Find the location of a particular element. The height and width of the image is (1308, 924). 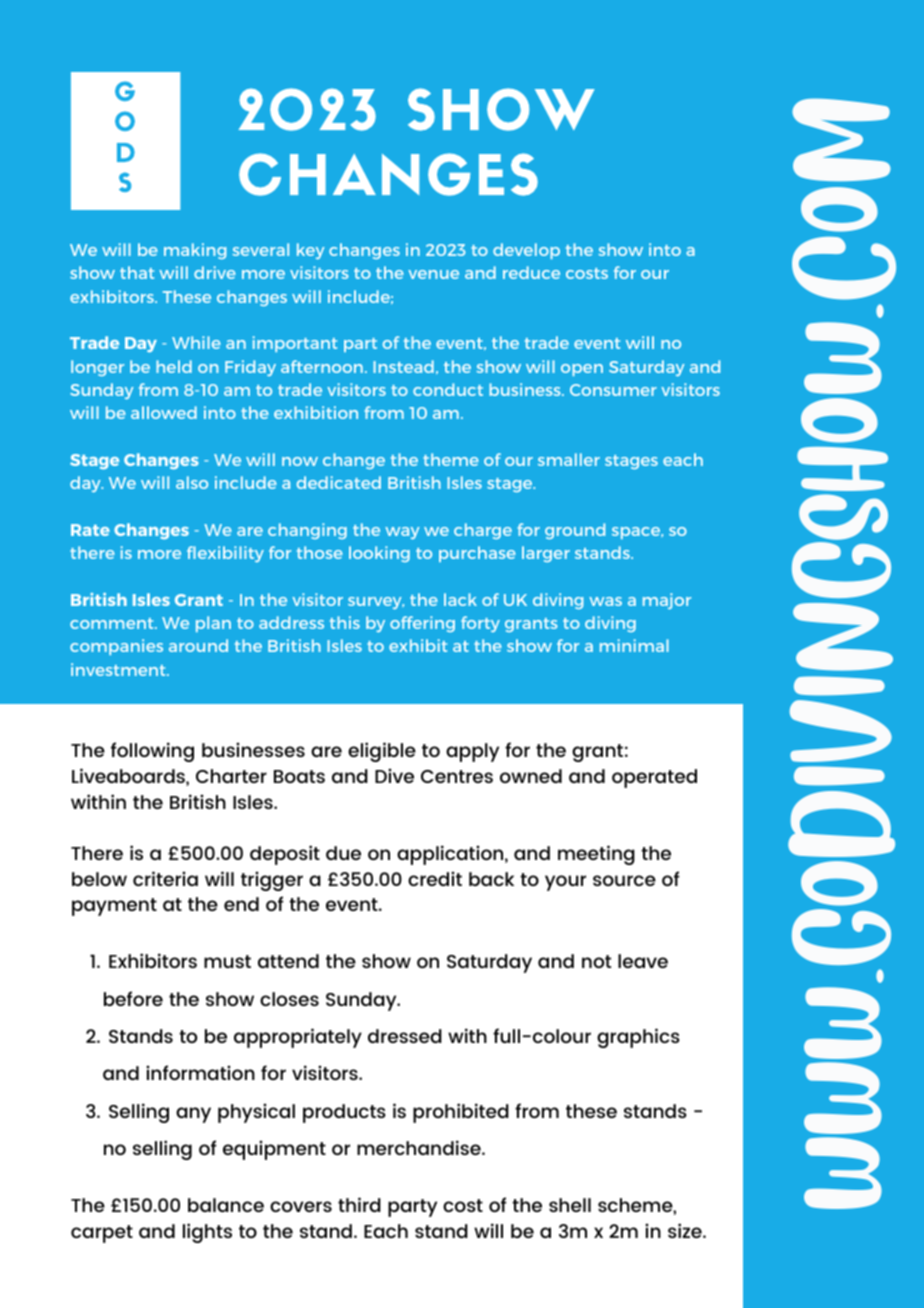

owned is located at coordinates (531, 776).
